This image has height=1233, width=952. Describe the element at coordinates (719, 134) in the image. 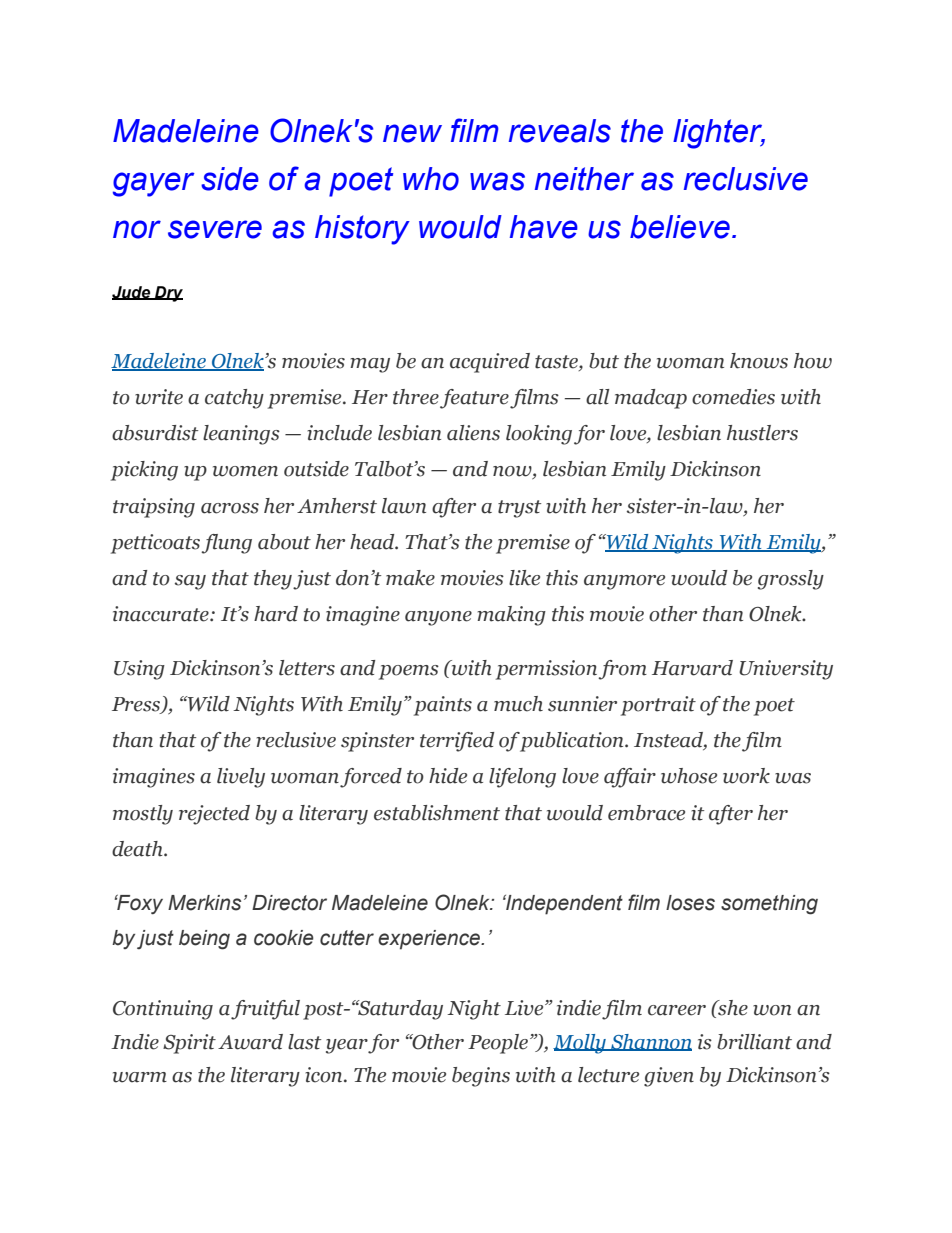

I see `lighter` at that location.
